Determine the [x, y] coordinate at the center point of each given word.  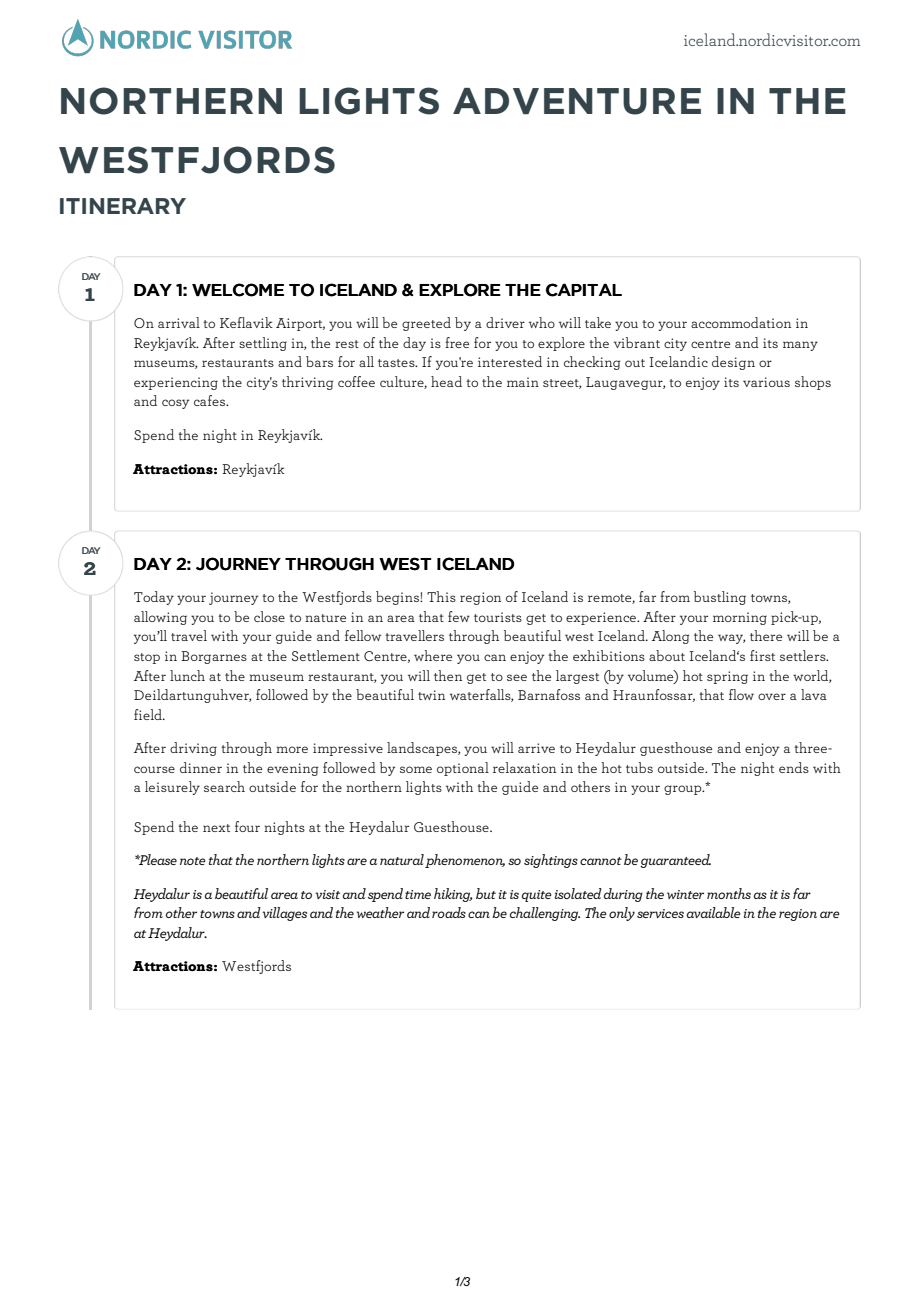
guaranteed [675, 861]
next [216, 828]
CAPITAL [584, 290]
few [459, 616]
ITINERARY [123, 206]
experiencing [176, 383]
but [486, 893]
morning [740, 618]
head [446, 381]
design [733, 363]
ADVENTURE [577, 101]
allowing [160, 618]
